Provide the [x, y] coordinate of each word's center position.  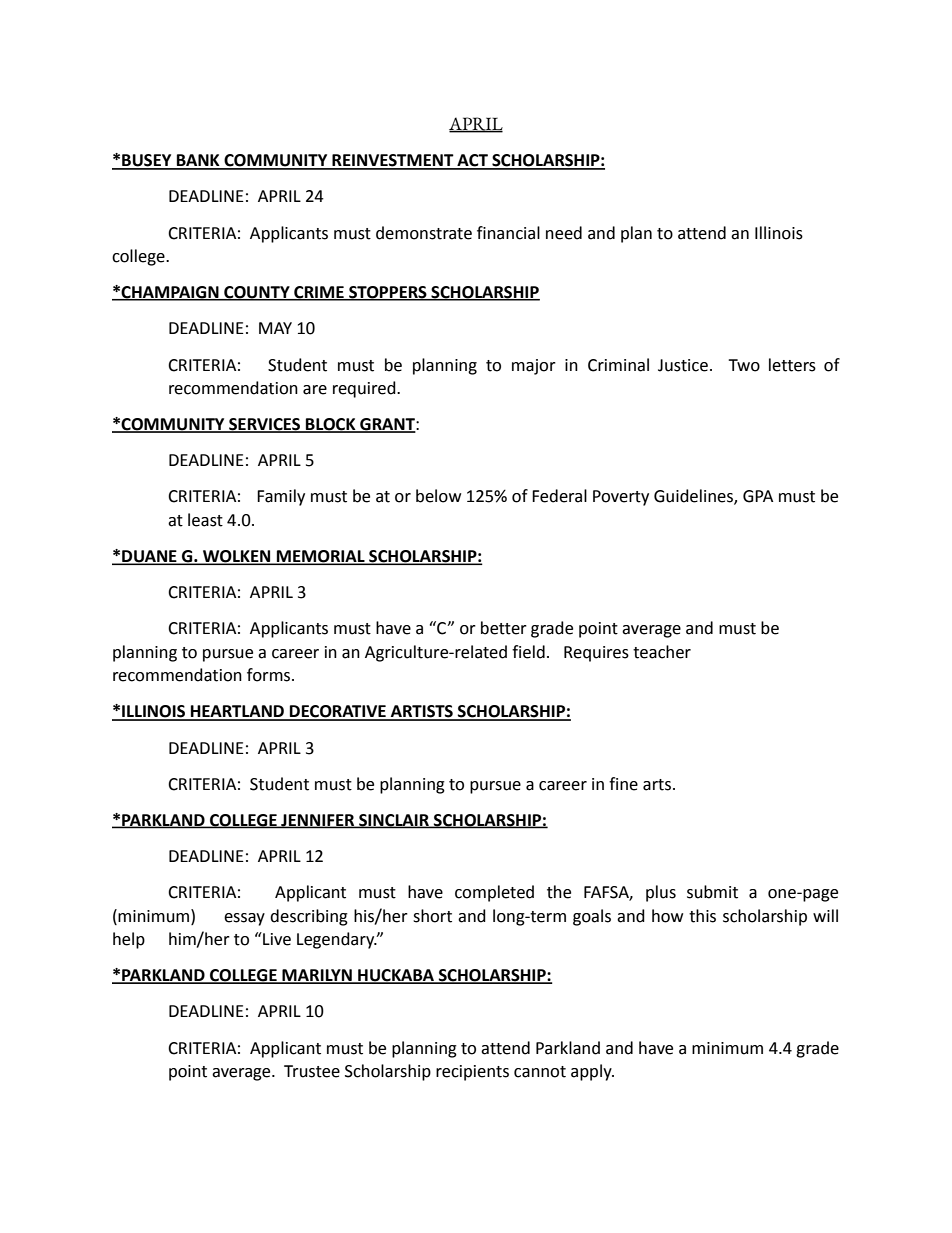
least [205, 520]
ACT [472, 161]
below [438, 496]
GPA [758, 496]
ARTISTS [422, 712]
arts [657, 785]
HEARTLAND [238, 712]
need [564, 233]
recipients [472, 1073]
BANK [198, 161]
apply [592, 1072]
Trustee [312, 1071]
